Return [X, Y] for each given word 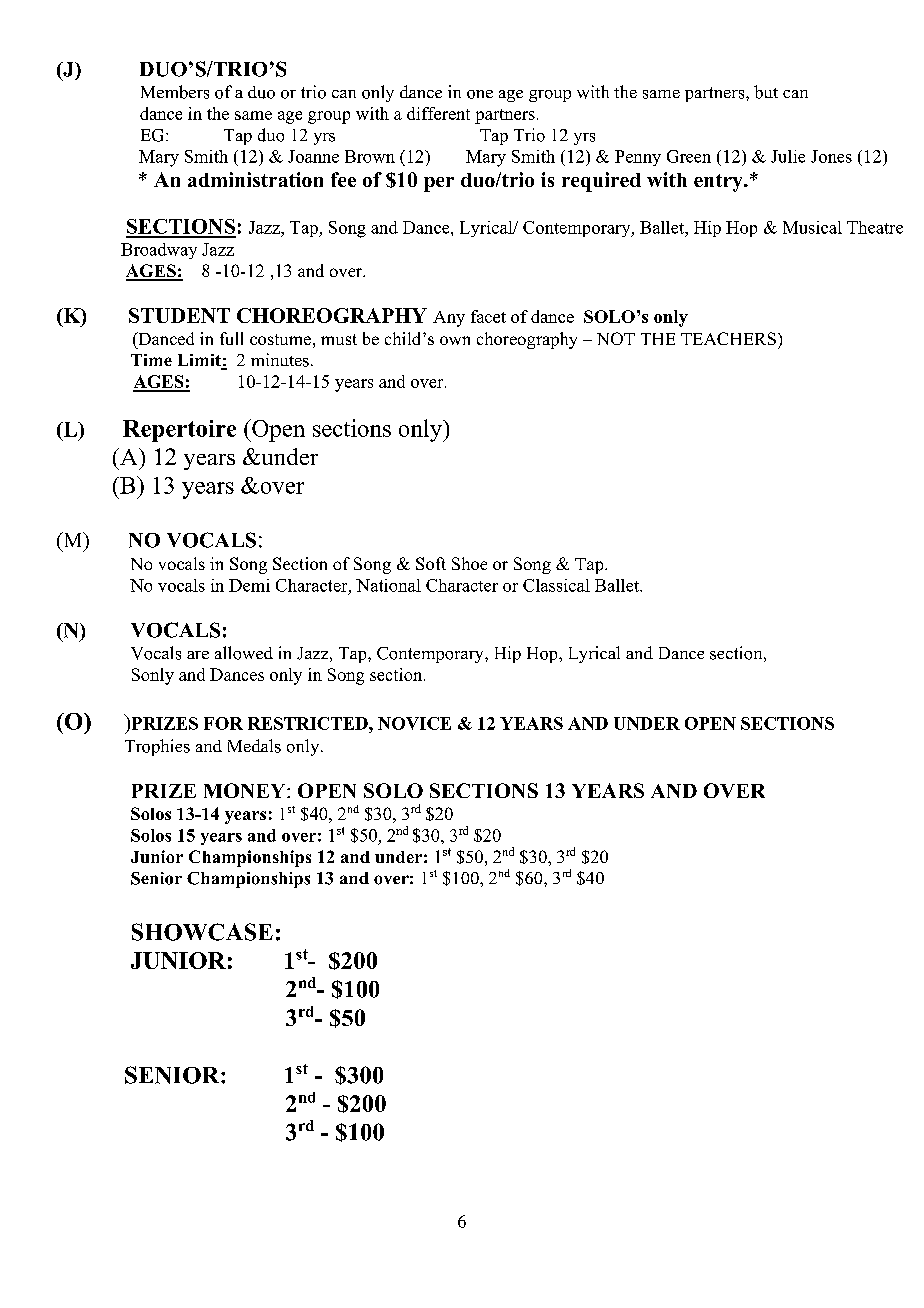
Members [175, 92]
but [766, 92]
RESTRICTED [309, 723]
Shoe [469, 563]
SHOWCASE [202, 932]
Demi [249, 585]
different [438, 113]
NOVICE [414, 723]
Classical [556, 585]
